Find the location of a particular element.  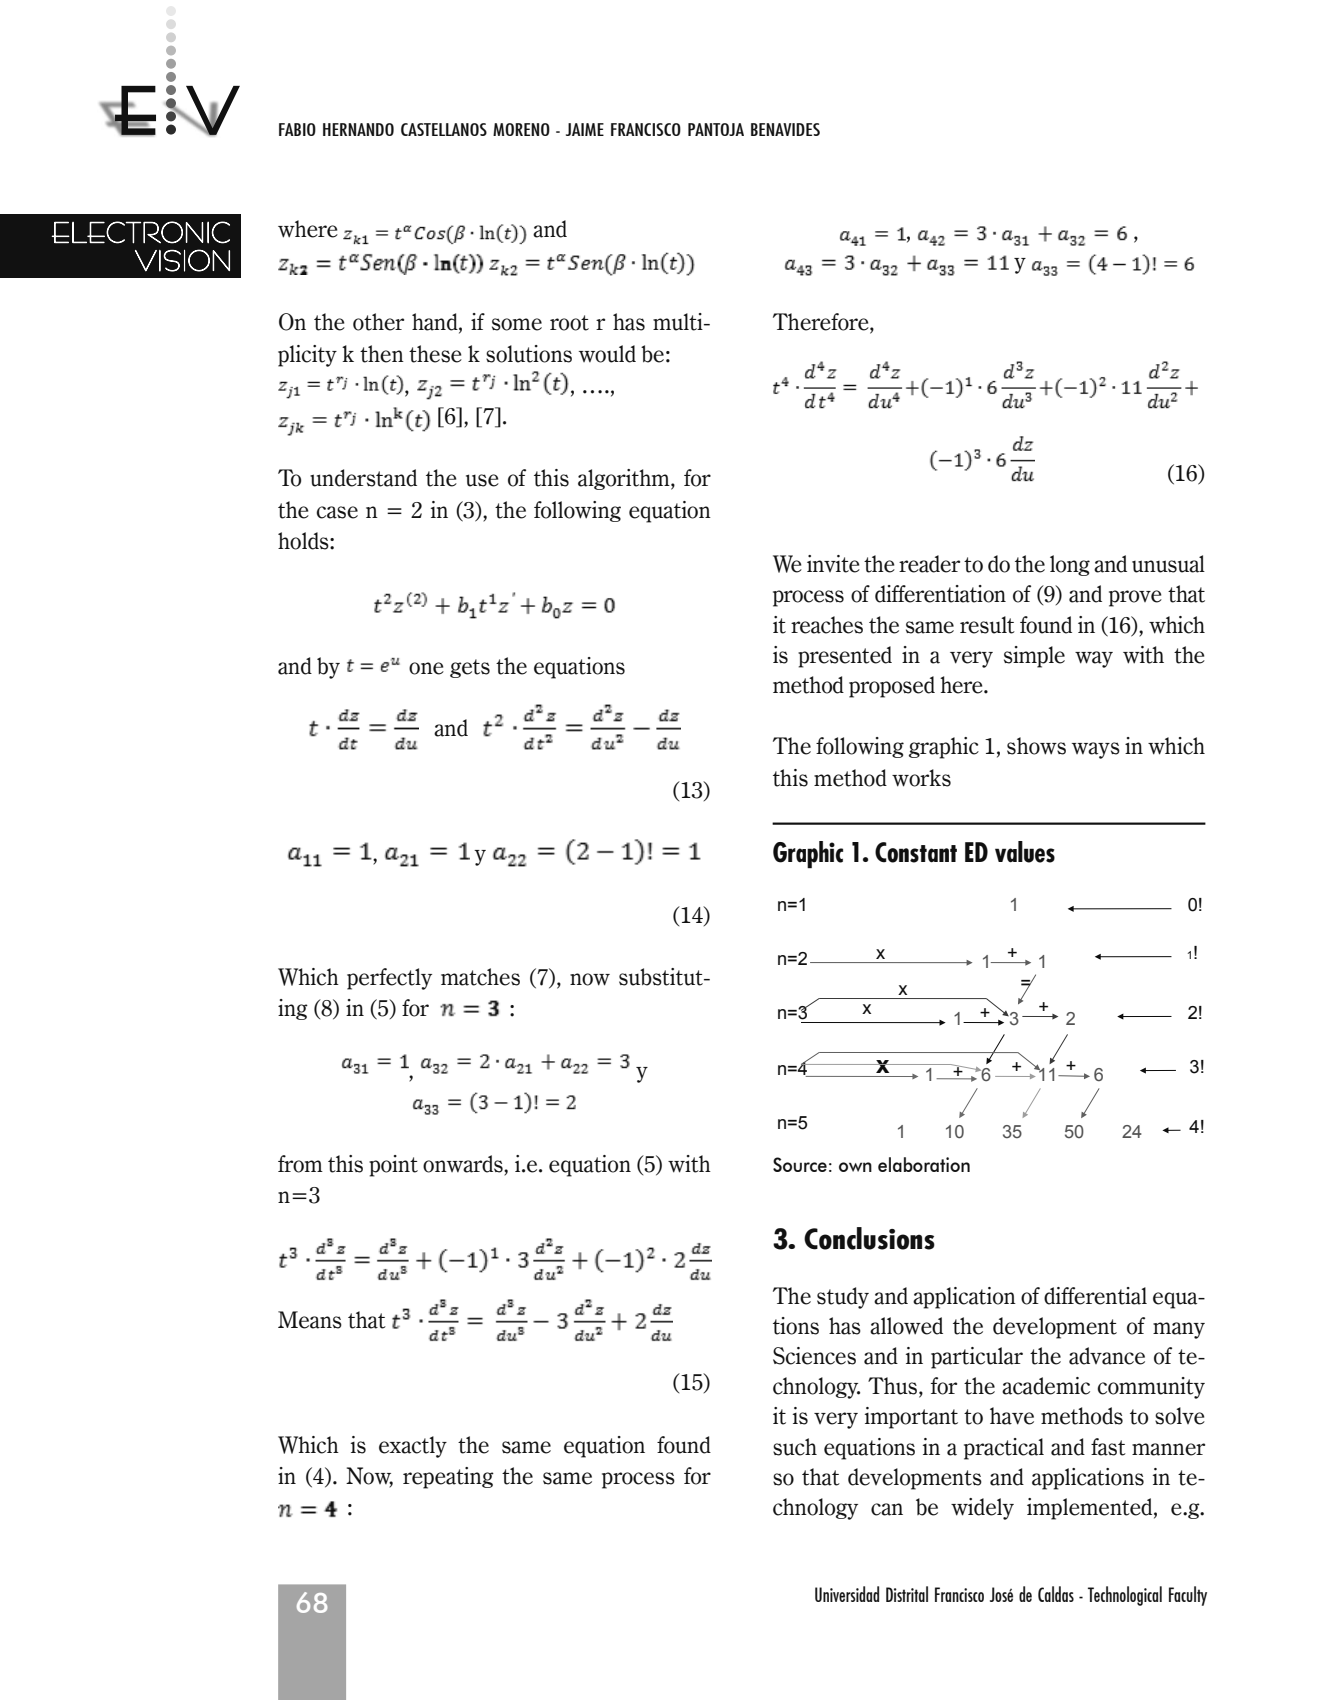

understand is located at coordinates (363, 478).
